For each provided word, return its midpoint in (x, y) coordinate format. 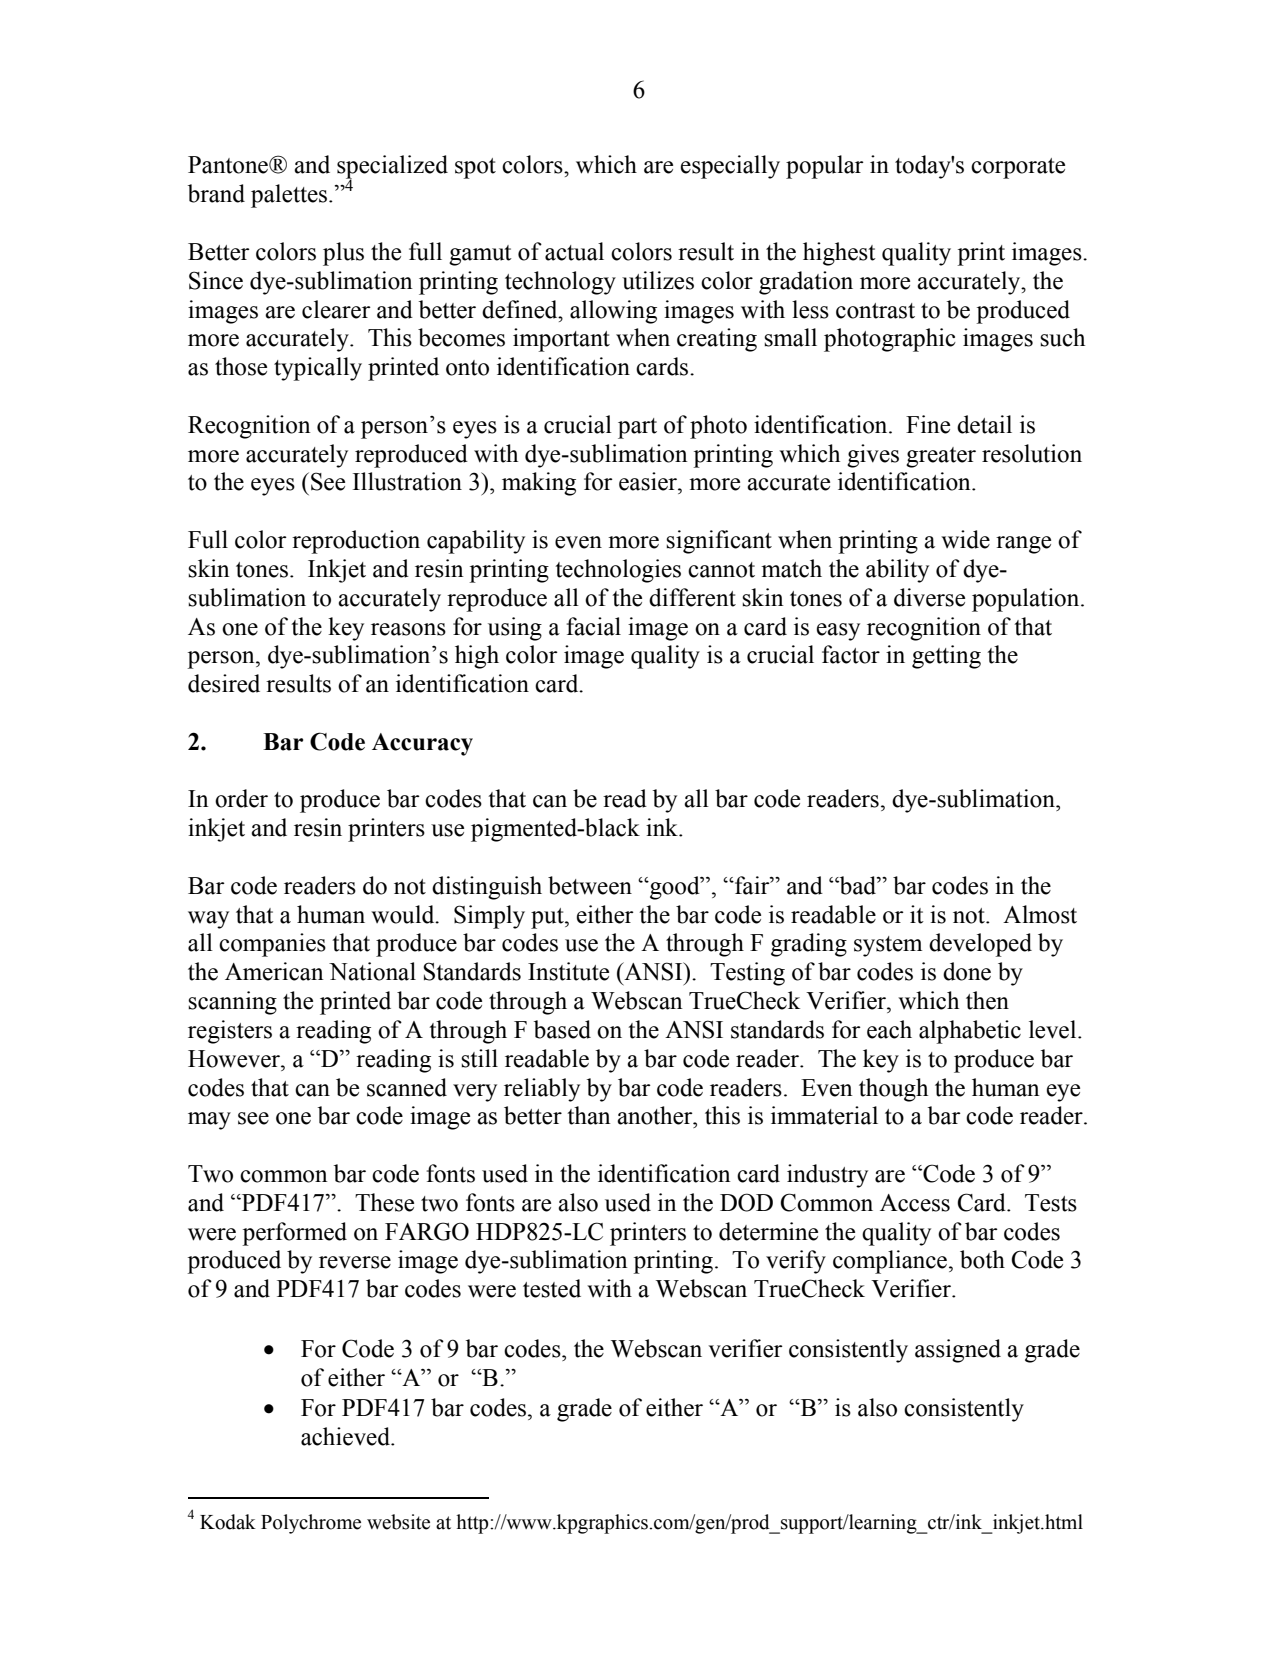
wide (965, 539)
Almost (1040, 914)
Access (915, 1203)
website (398, 1522)
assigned (958, 1351)
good (675, 888)
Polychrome (311, 1524)
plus (343, 254)
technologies (618, 571)
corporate (1018, 168)
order (241, 798)
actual (574, 251)
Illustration (407, 481)
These (384, 1202)
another (656, 1115)
